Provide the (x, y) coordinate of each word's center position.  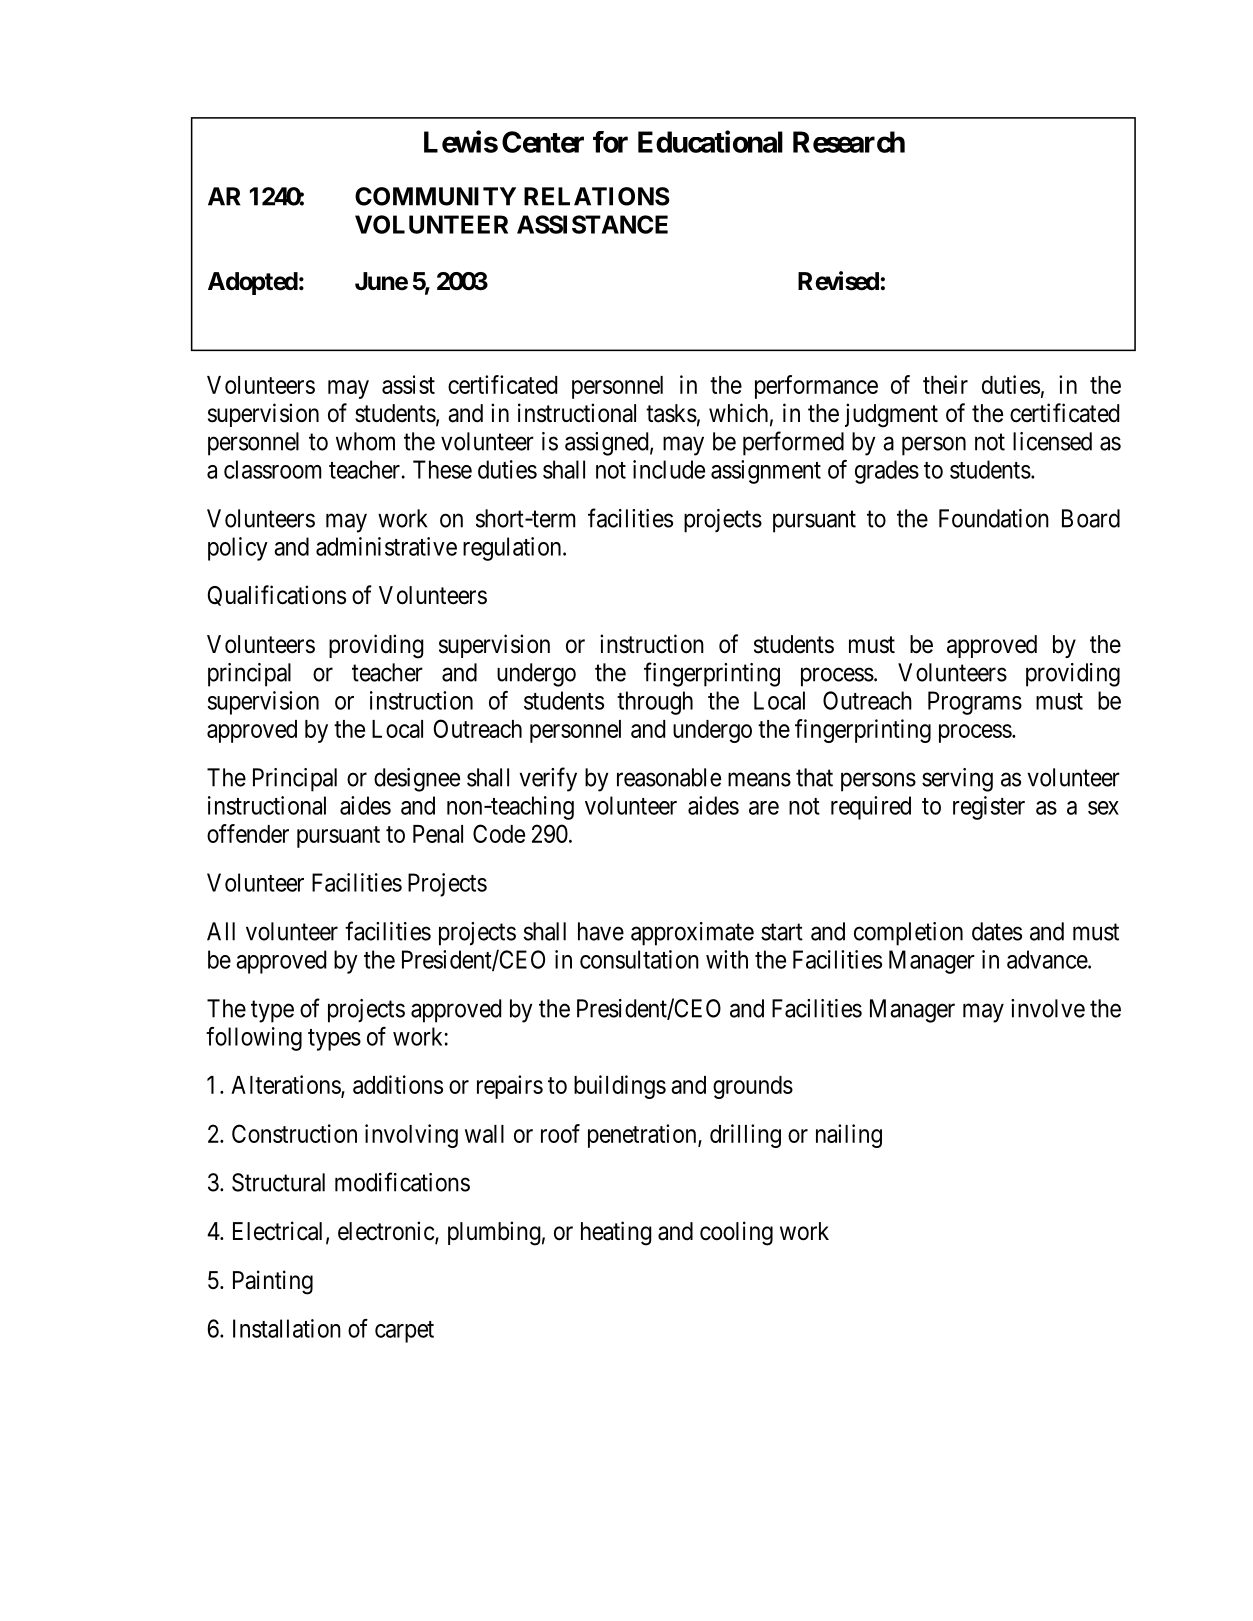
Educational (710, 141)
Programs (975, 703)
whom (365, 441)
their (945, 384)
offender (248, 833)
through (655, 703)
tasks (671, 413)
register (989, 808)
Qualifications (277, 595)
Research (849, 142)
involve (1048, 1008)
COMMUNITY (435, 196)
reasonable (669, 777)
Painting (273, 1282)
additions (398, 1084)
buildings (620, 1087)
